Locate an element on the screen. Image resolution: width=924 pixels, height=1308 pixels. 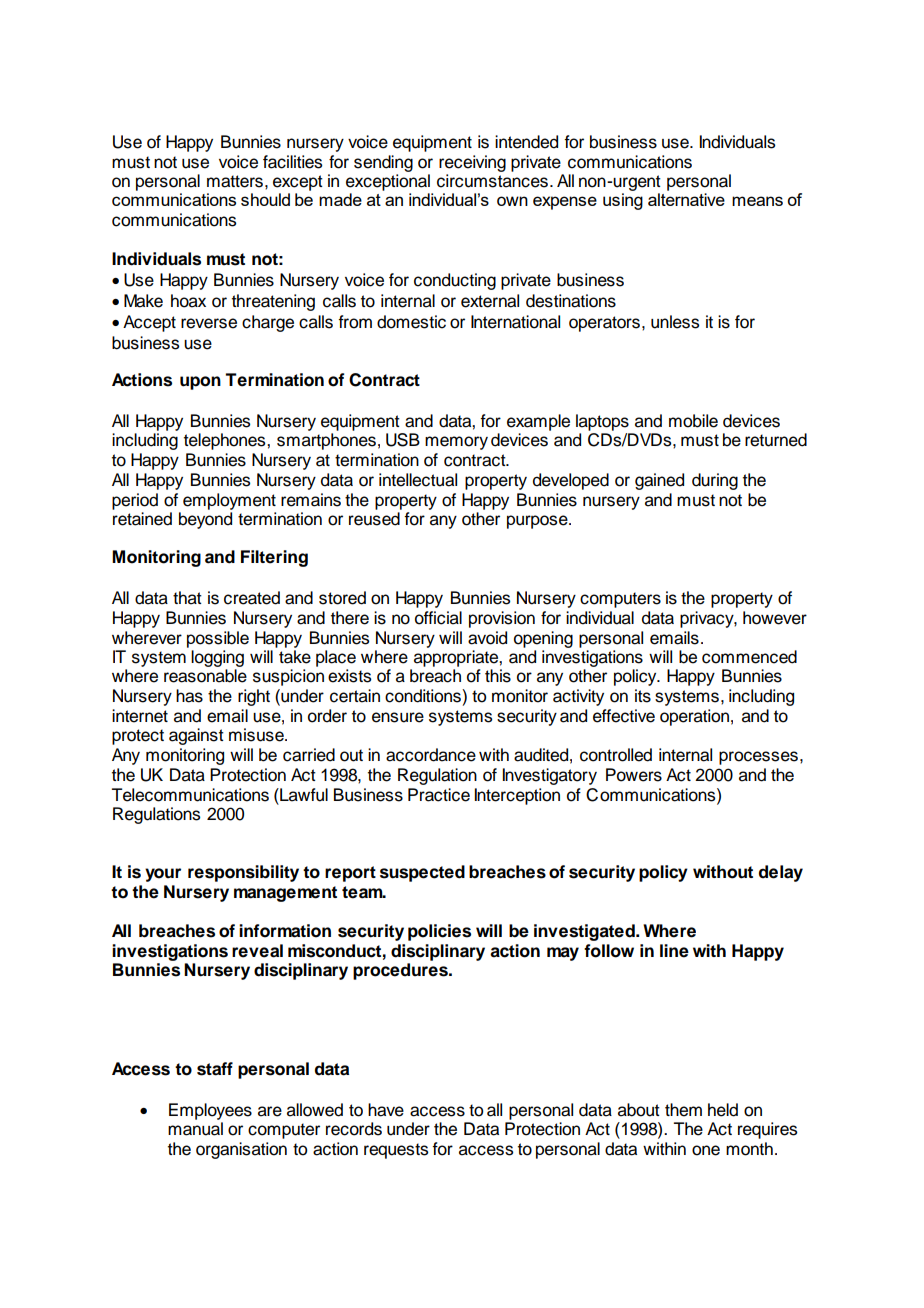
possible is located at coordinates (218, 639).
